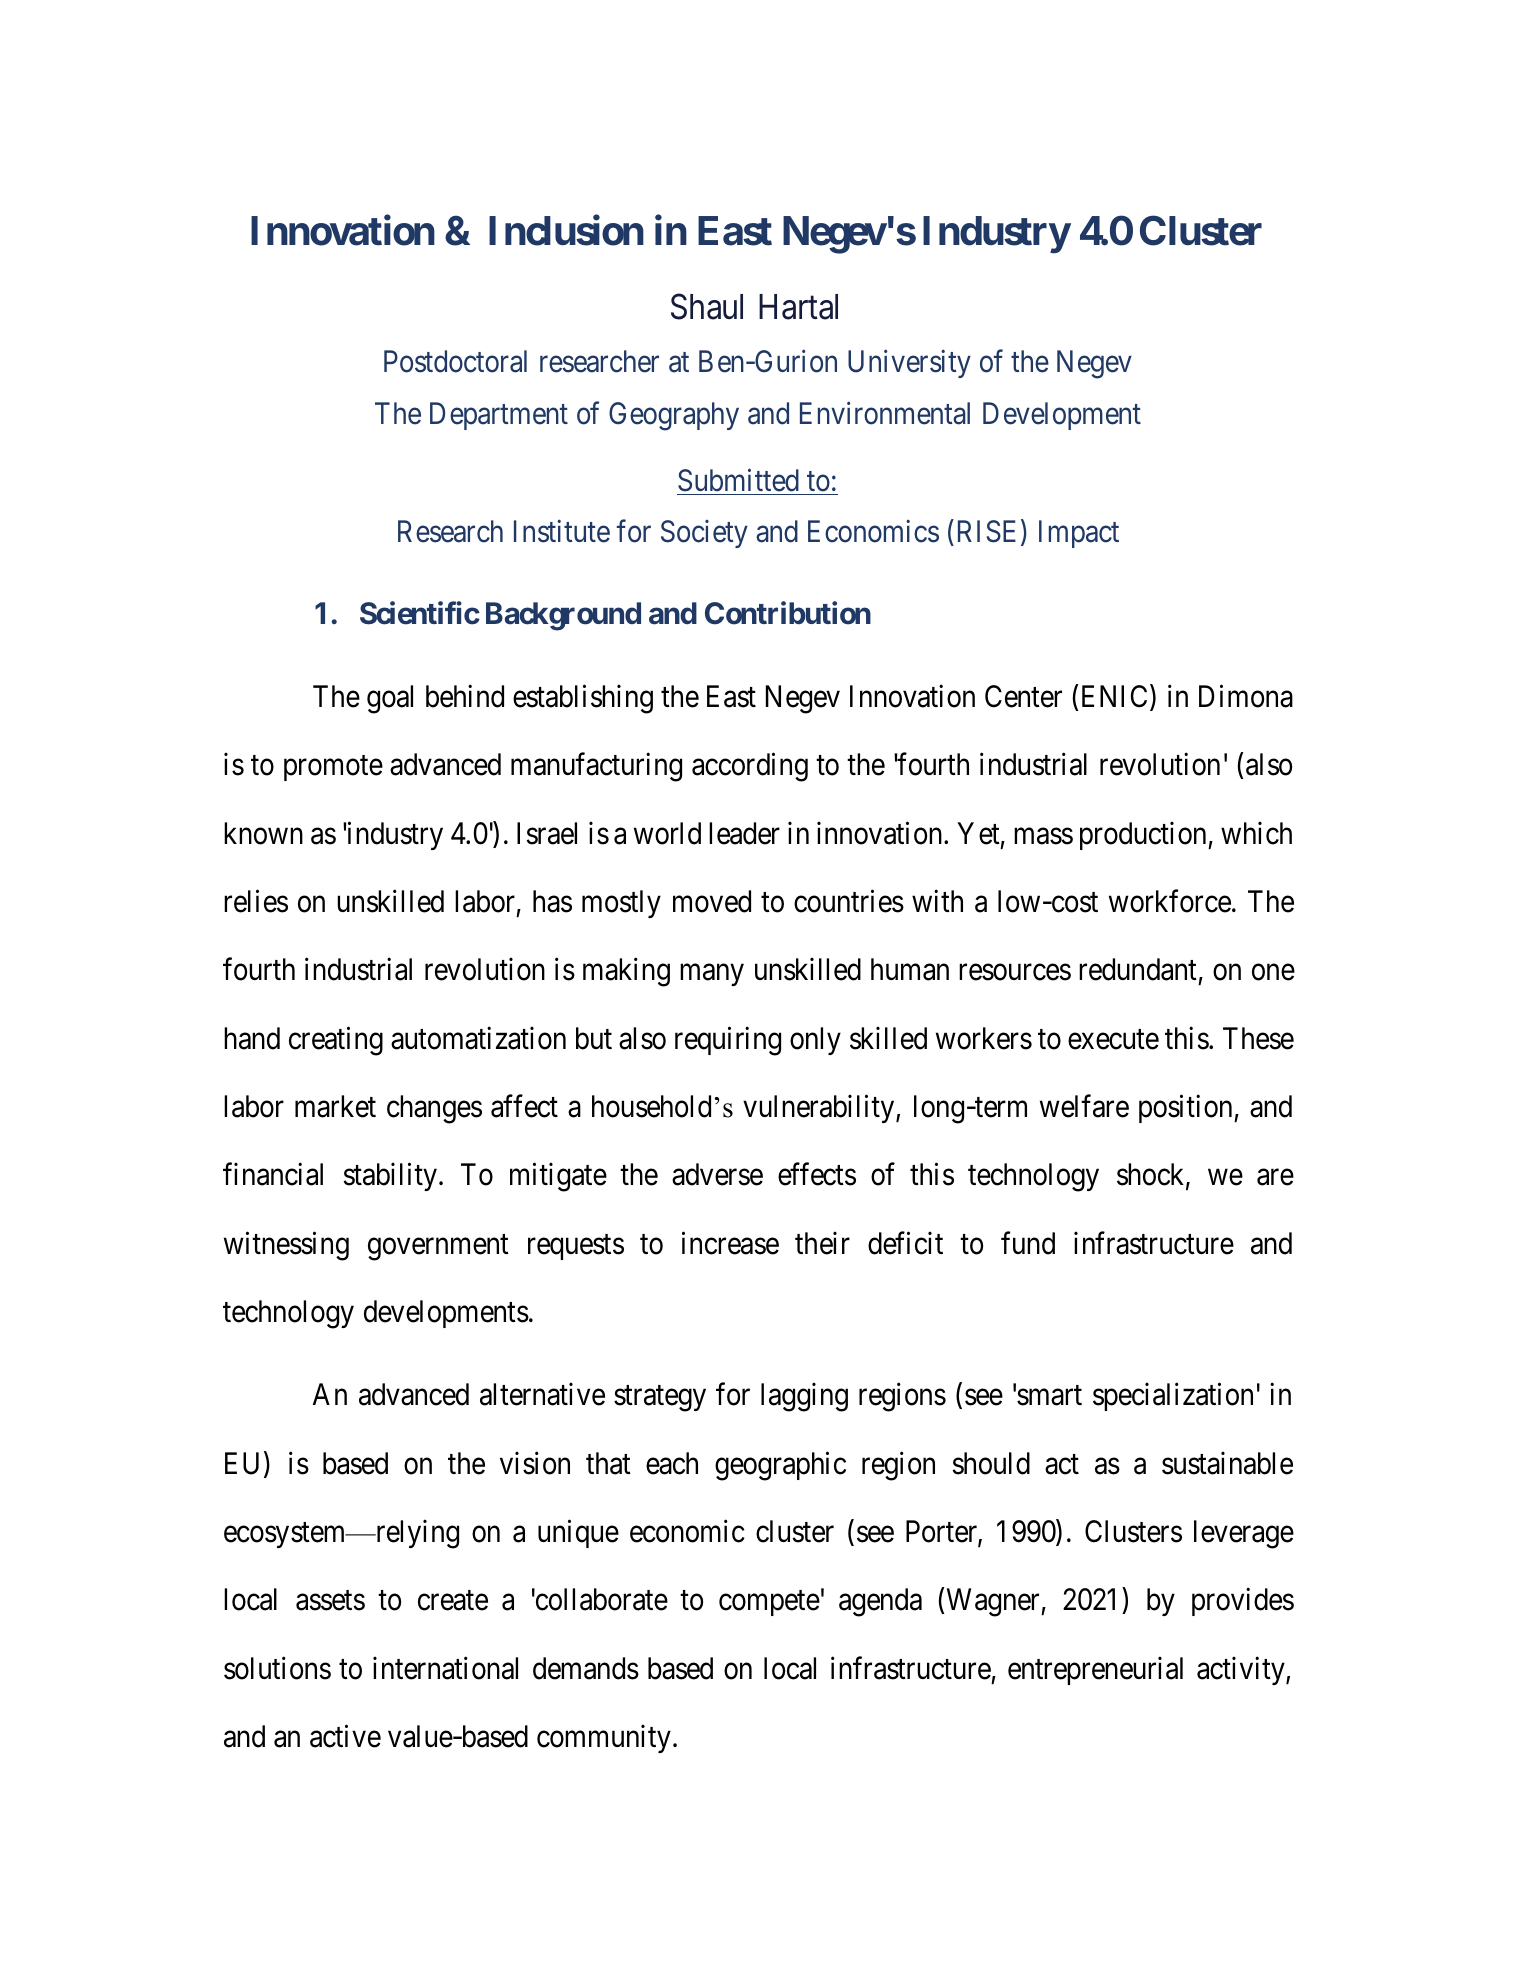  I want to click on active, so click(345, 1736).
